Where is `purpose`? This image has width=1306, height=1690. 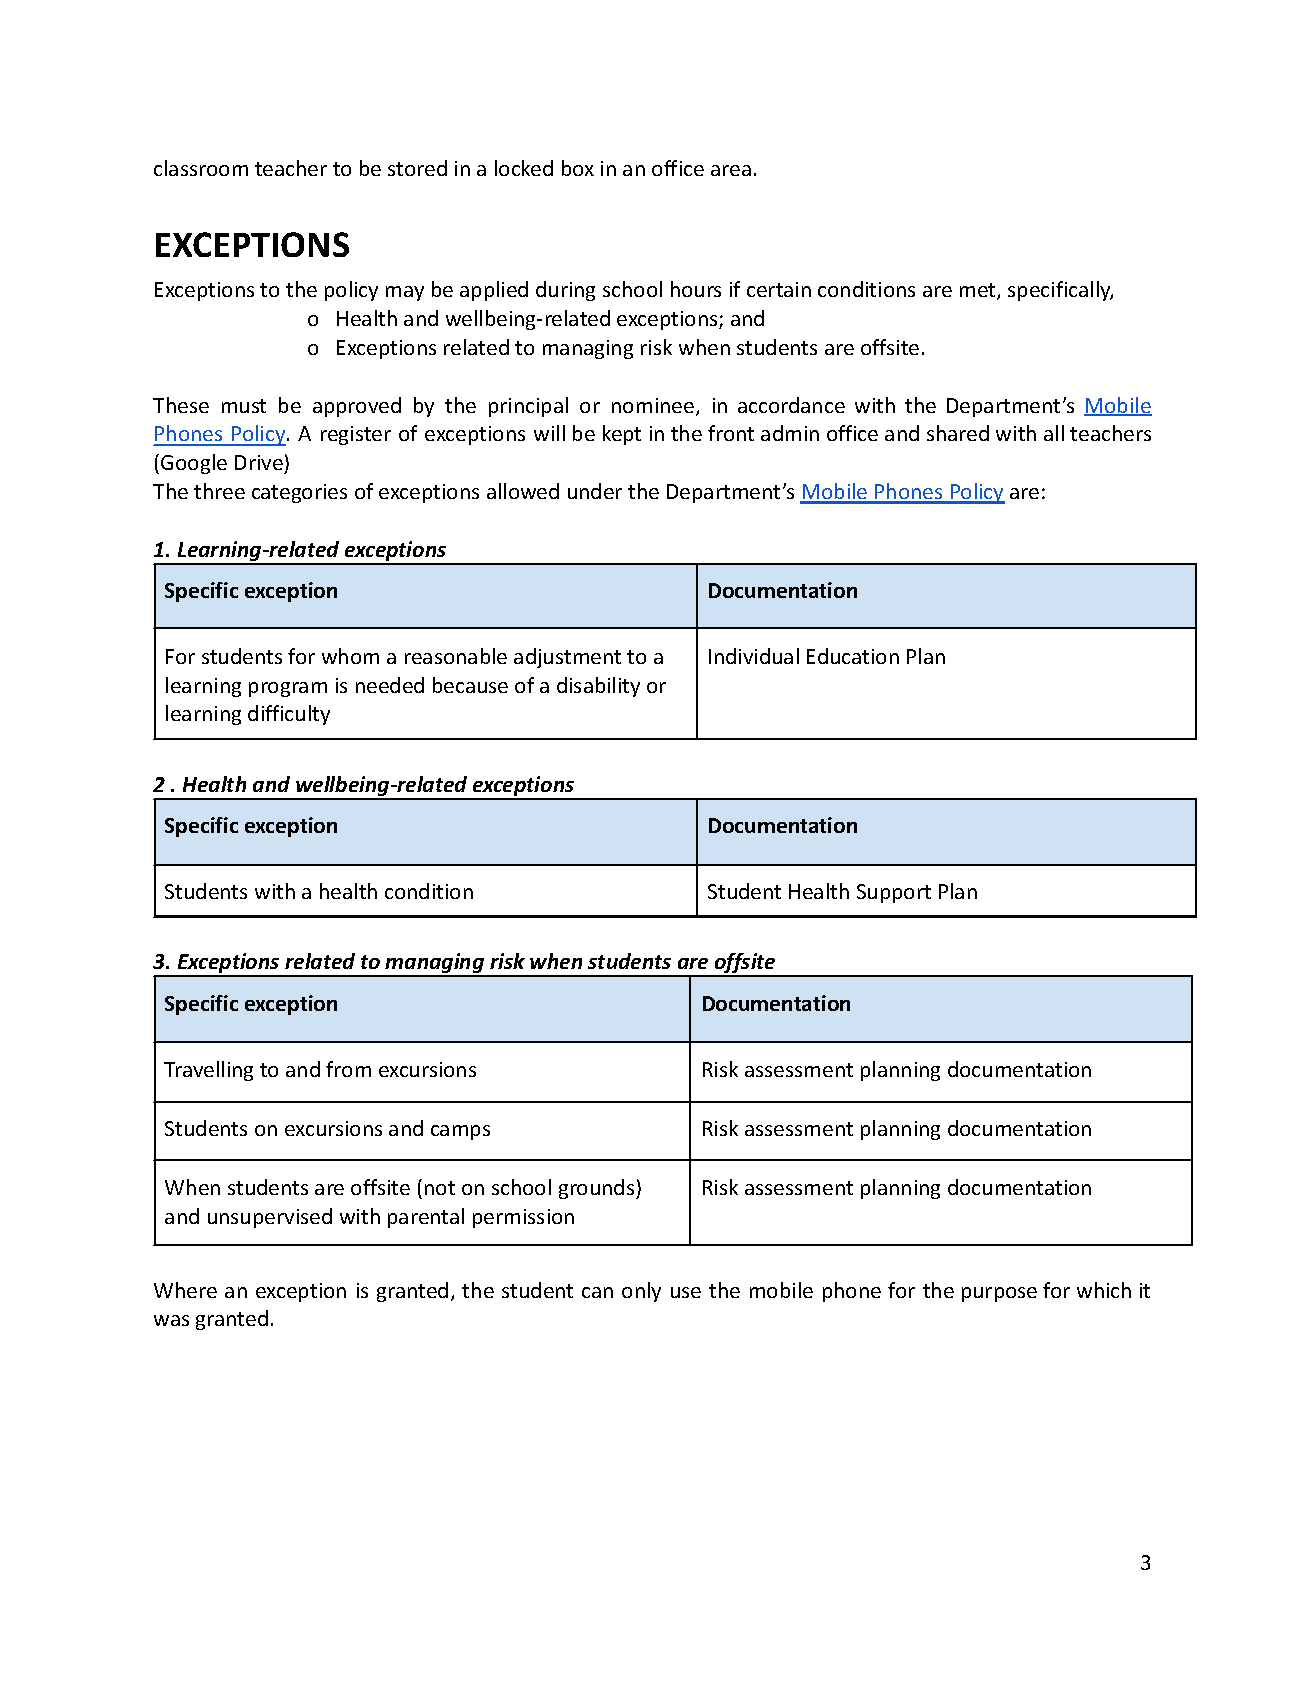
purpose is located at coordinates (999, 1294).
